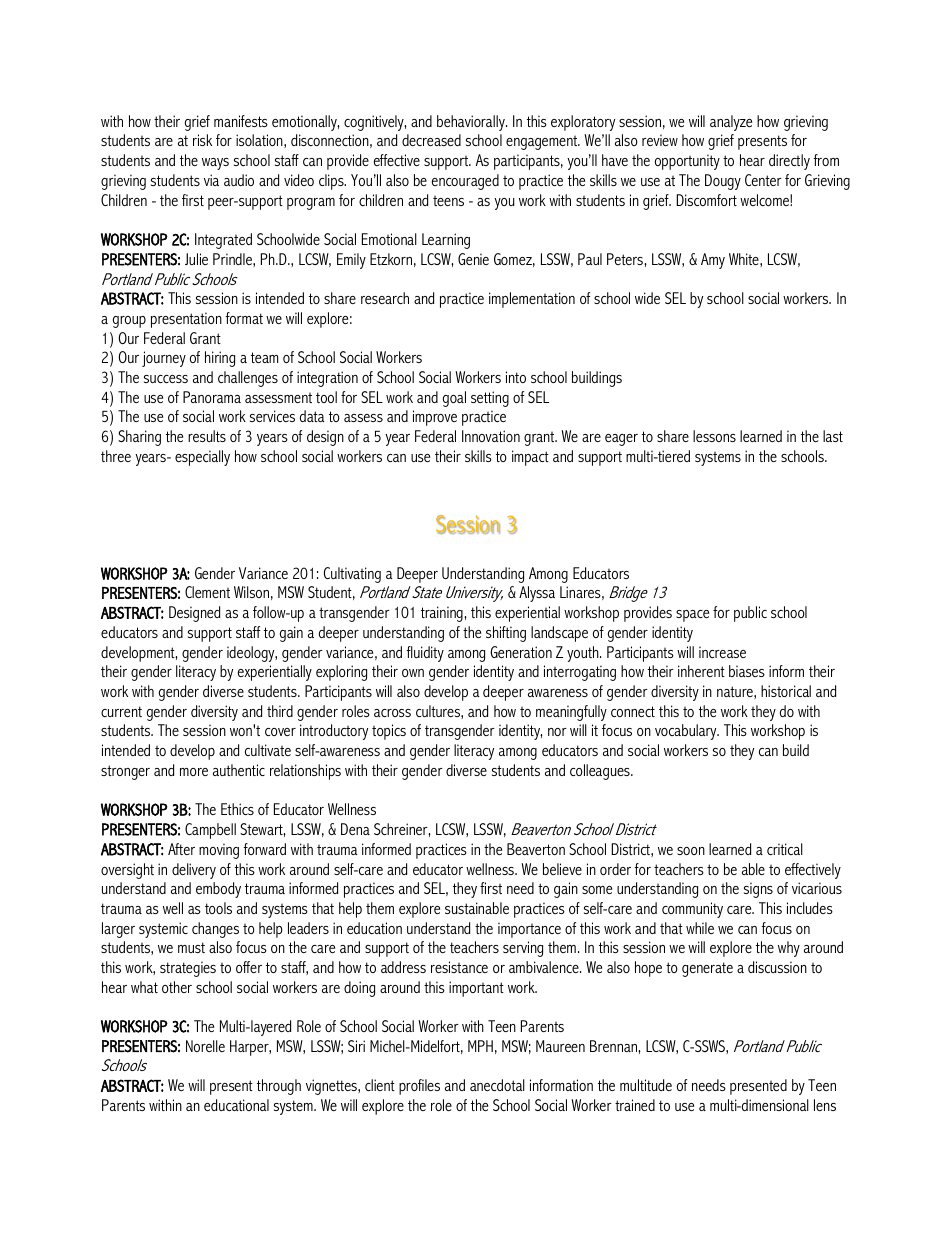 The height and width of the document is (1233, 952). What do you see at coordinates (279, 1087) in the document?
I see `through` at bounding box center [279, 1087].
